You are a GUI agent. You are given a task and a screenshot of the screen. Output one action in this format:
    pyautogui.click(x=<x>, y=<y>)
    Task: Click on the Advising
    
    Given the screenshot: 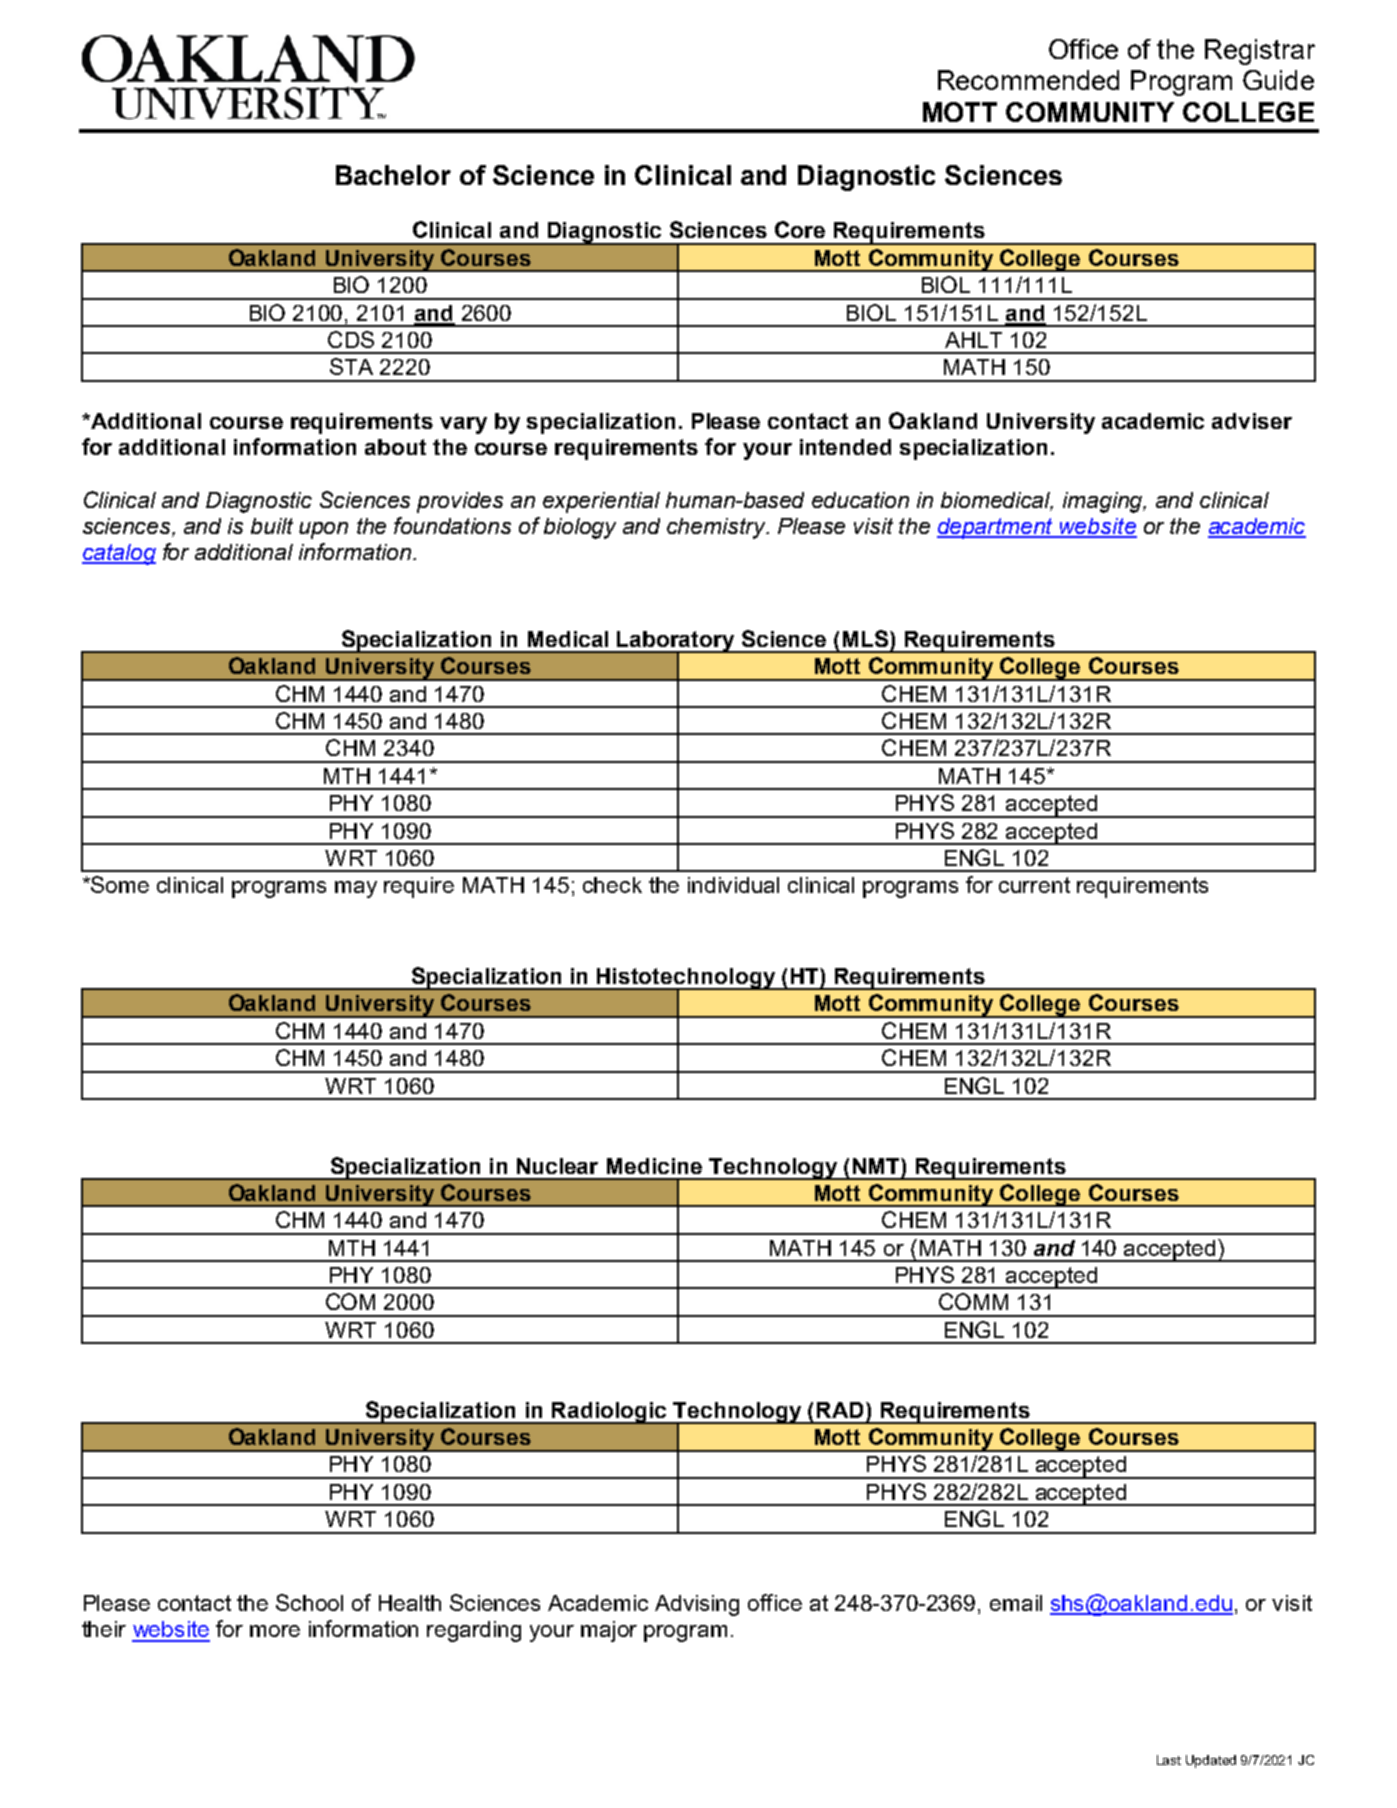 What is the action you would take?
    pyautogui.click(x=697, y=1605)
